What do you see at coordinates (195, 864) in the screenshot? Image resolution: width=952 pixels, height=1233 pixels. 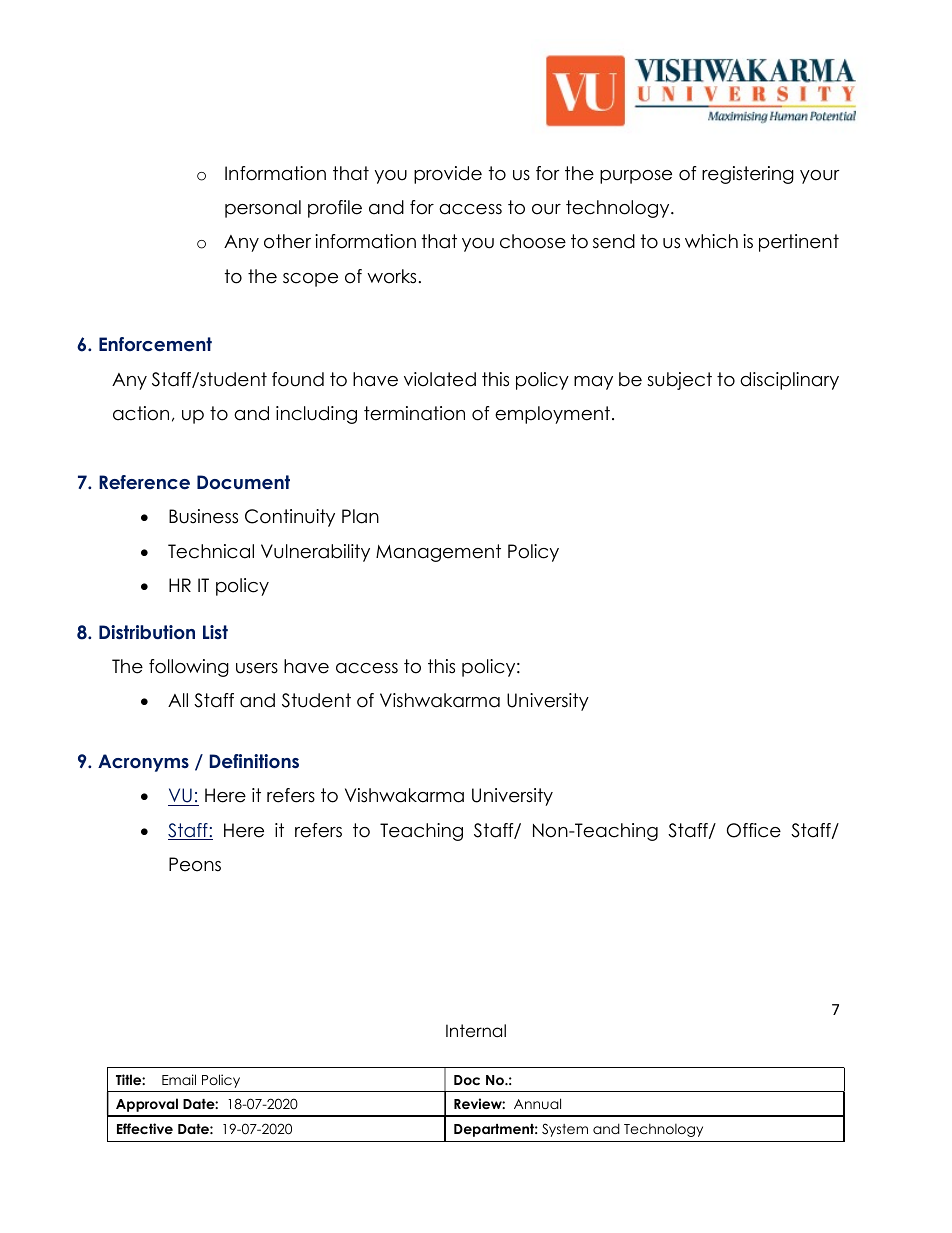 I see `Peons` at bounding box center [195, 864].
